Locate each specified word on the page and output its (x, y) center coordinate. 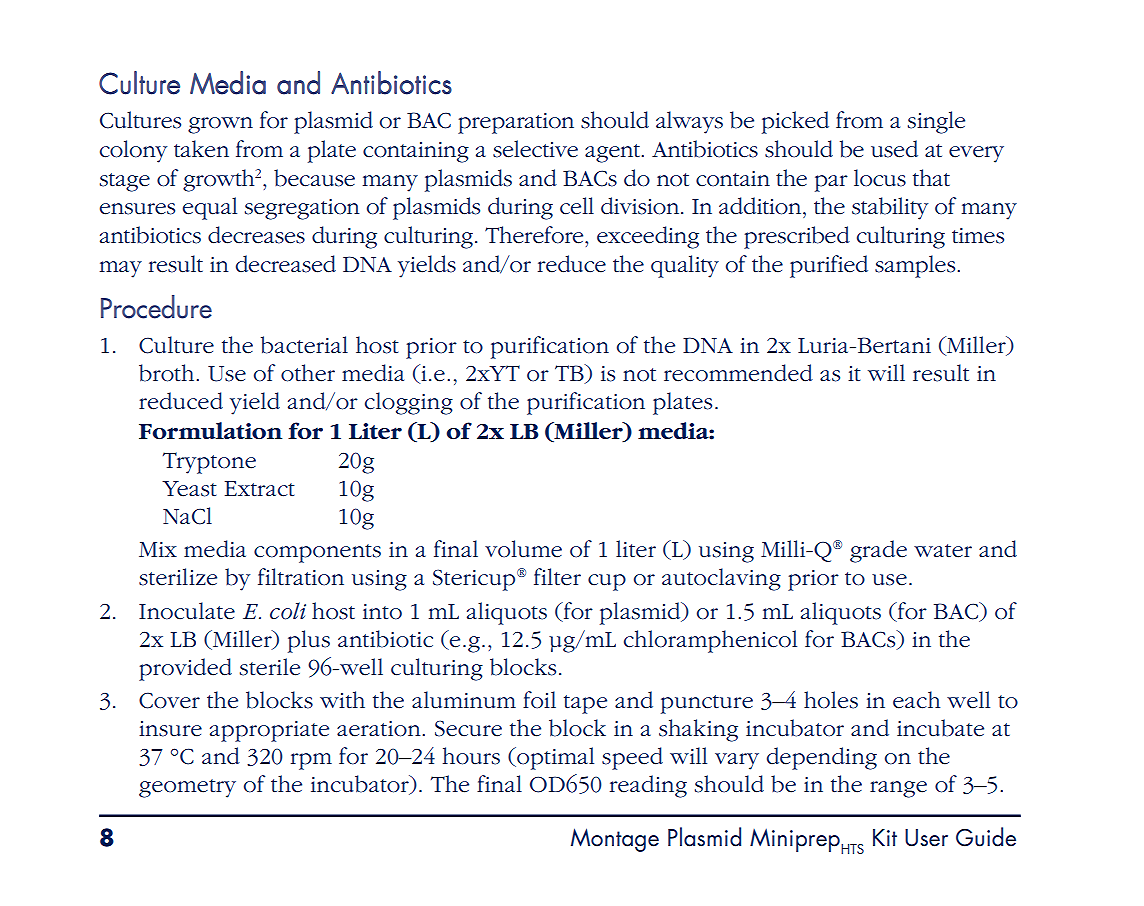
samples (916, 266)
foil (539, 700)
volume (523, 549)
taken (201, 149)
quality (685, 266)
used (894, 149)
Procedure (156, 307)
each (916, 700)
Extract (260, 489)
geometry (187, 788)
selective (535, 149)
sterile (270, 667)
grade (878, 551)
